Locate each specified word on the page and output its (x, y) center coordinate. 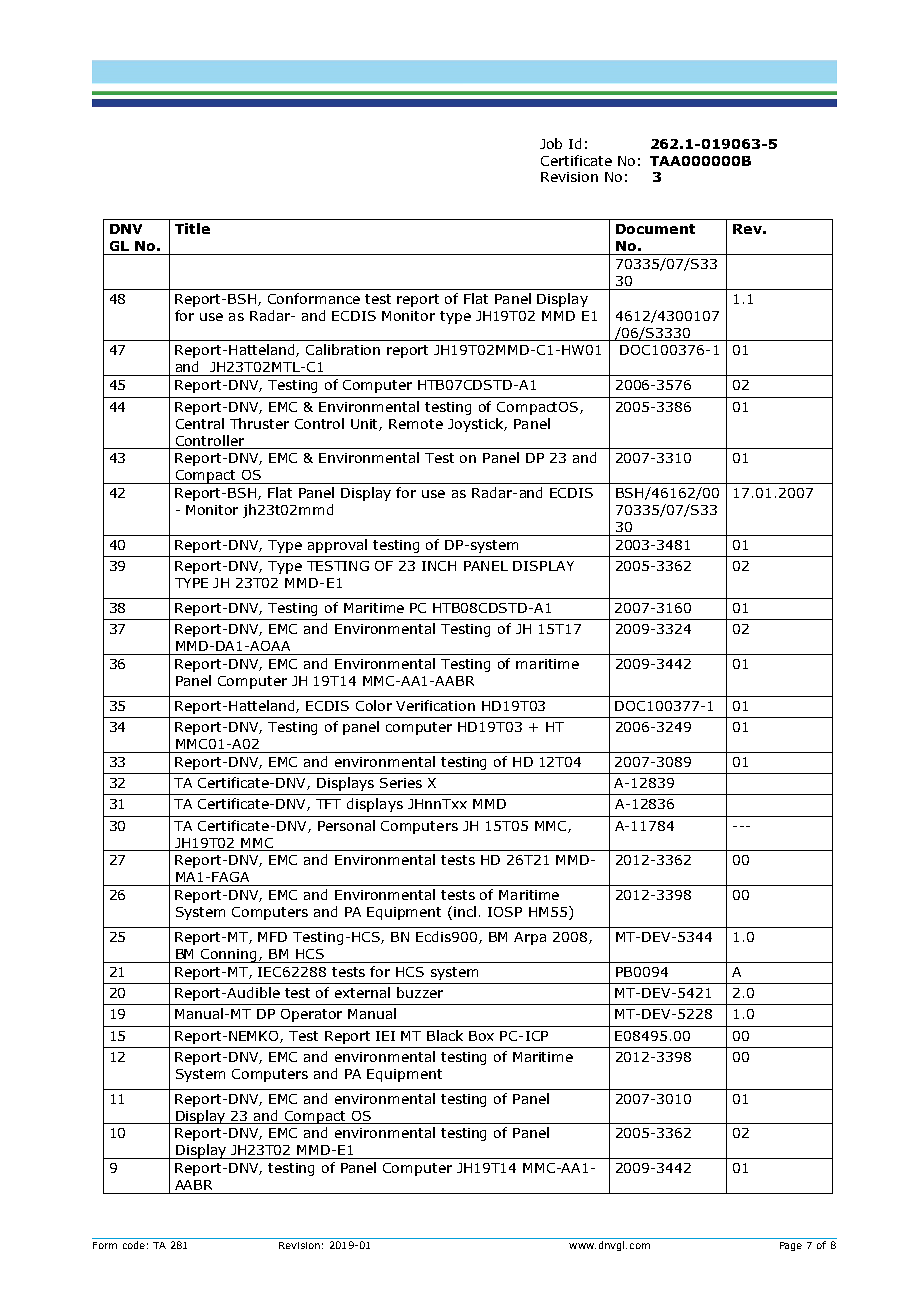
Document (655, 229)
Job (551, 143)
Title (192, 228)
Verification (435, 705)
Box (481, 1036)
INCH (439, 566)
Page (791, 1246)
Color (374, 705)
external (362, 992)
